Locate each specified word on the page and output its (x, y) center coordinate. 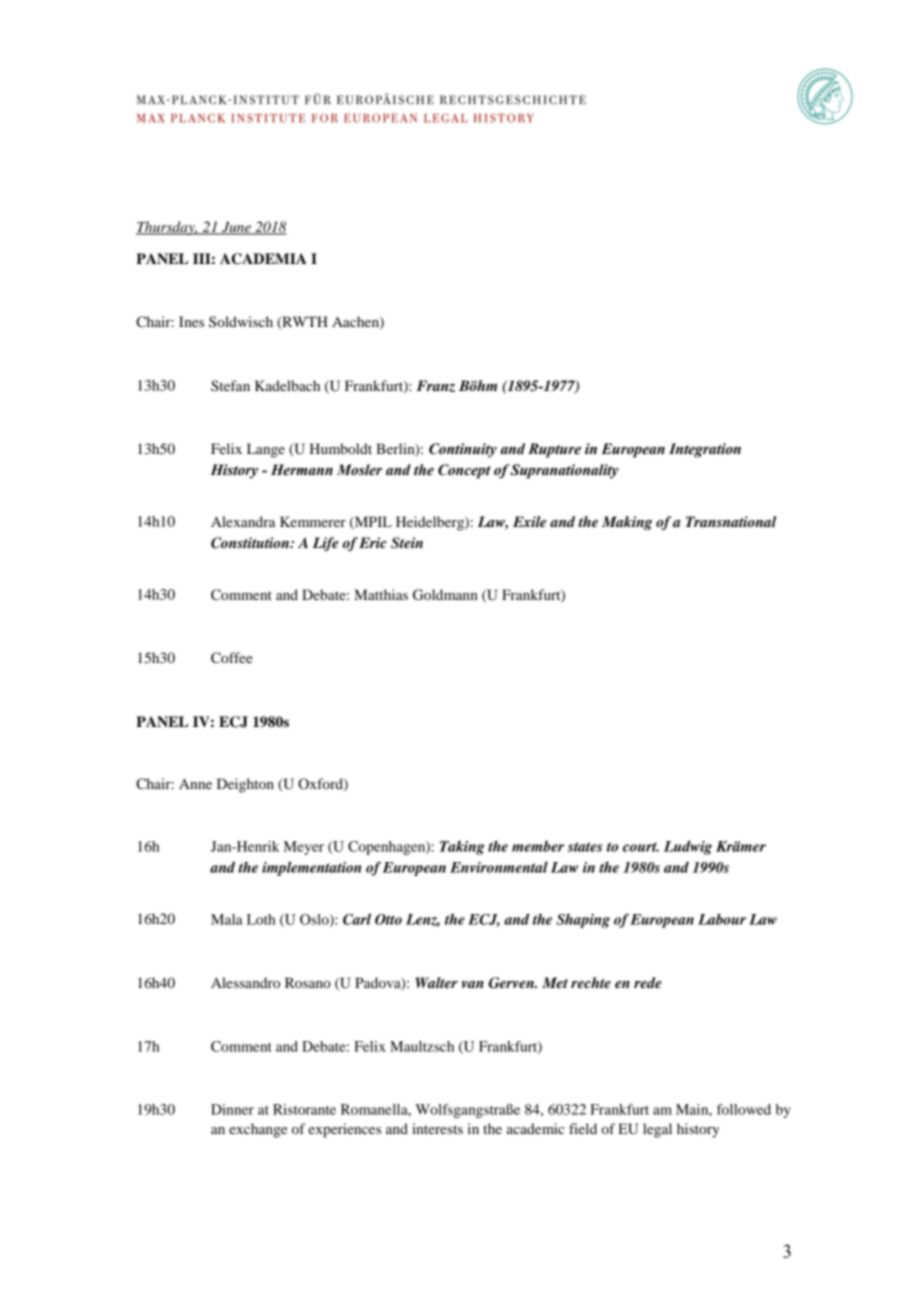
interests (437, 1128)
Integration (705, 450)
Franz (435, 386)
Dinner (232, 1109)
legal (657, 1130)
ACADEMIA (263, 259)
